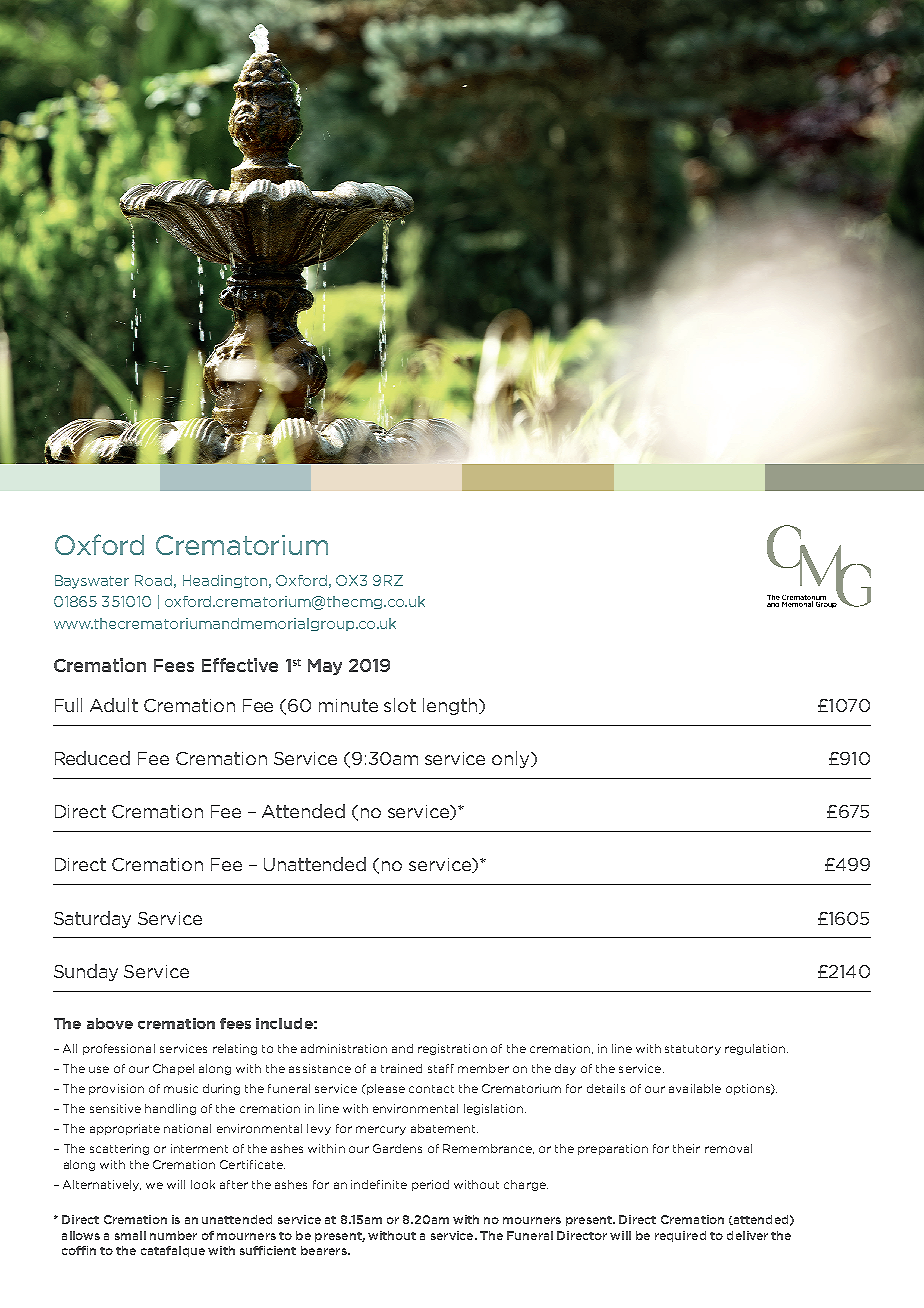  What do you see at coordinates (344, 1048) in the screenshot?
I see `administration` at bounding box center [344, 1048].
